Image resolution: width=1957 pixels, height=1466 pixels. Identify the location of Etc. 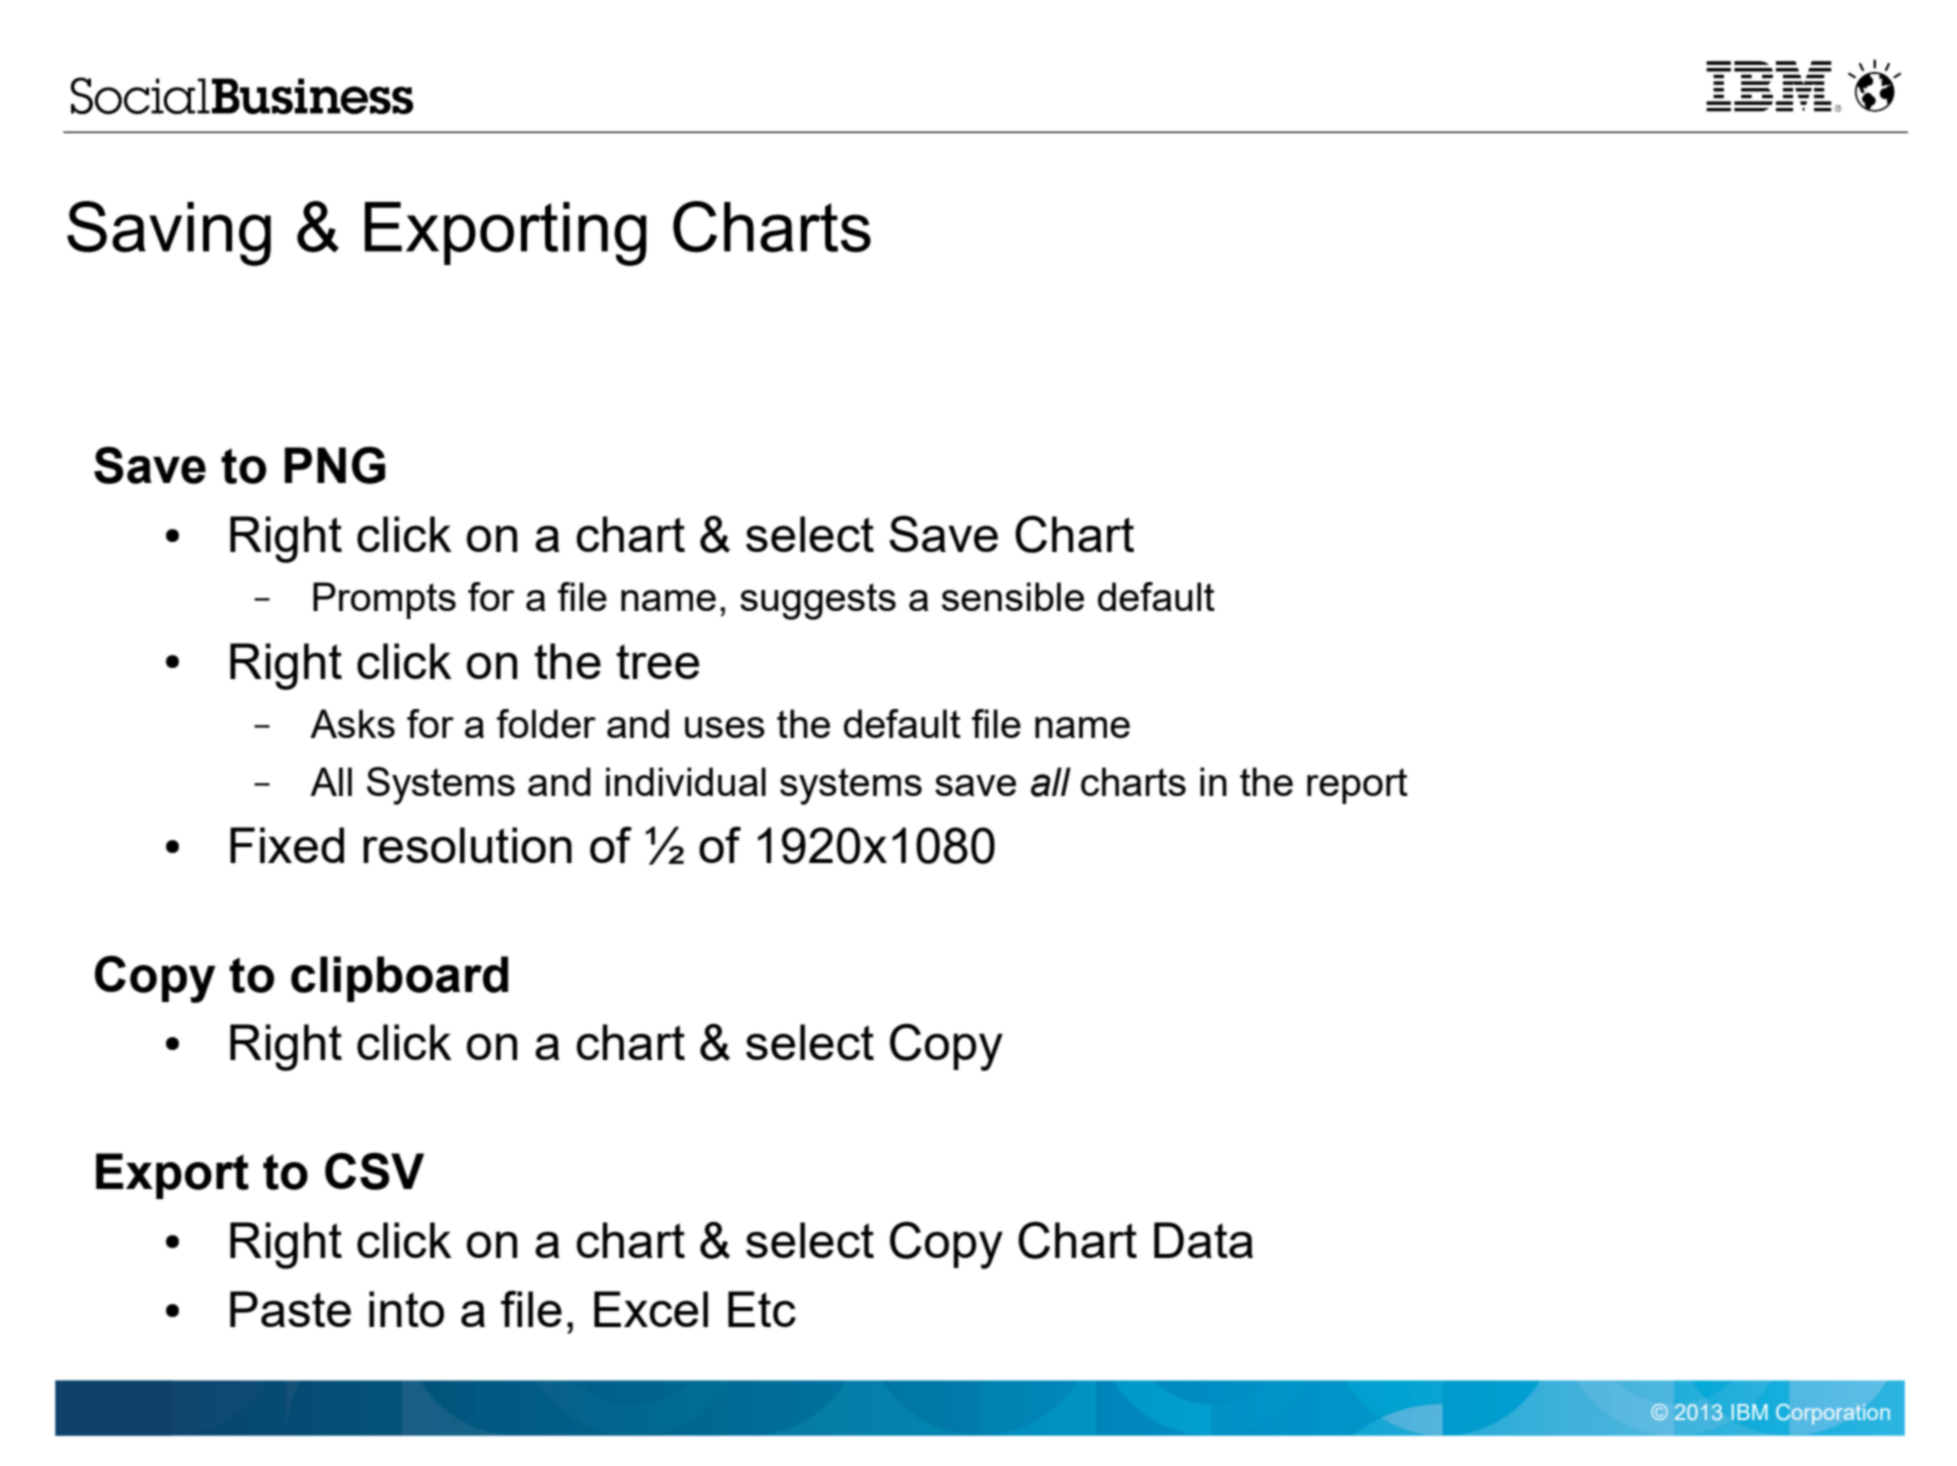
(762, 1309).
